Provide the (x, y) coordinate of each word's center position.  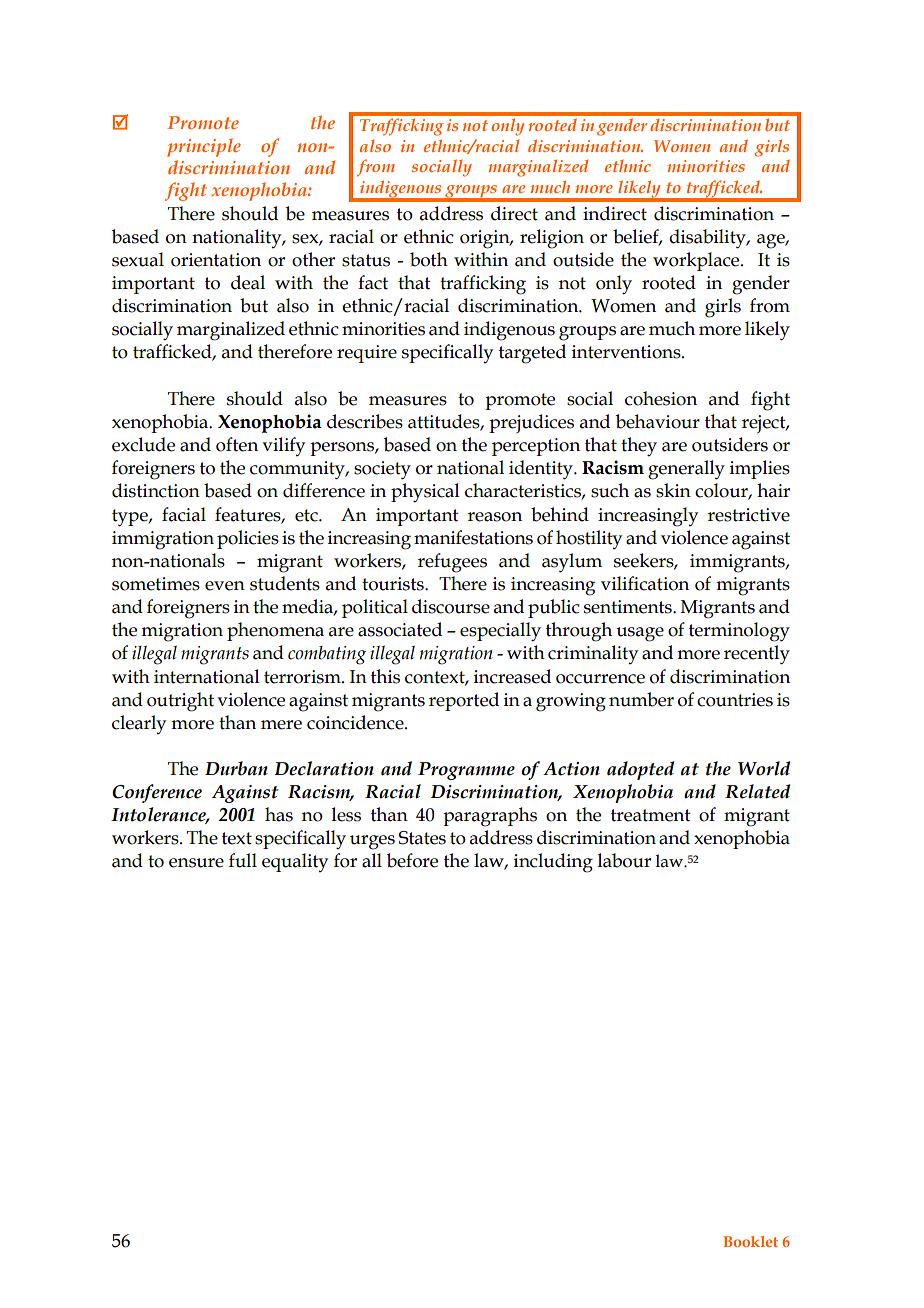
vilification (645, 583)
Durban (236, 768)
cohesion (661, 398)
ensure (196, 863)
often (237, 444)
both (429, 259)
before (412, 860)
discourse (451, 606)
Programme (466, 771)
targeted (532, 354)
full (243, 860)
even (225, 586)
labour (624, 860)
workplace (697, 261)
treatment (651, 815)
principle (204, 147)
